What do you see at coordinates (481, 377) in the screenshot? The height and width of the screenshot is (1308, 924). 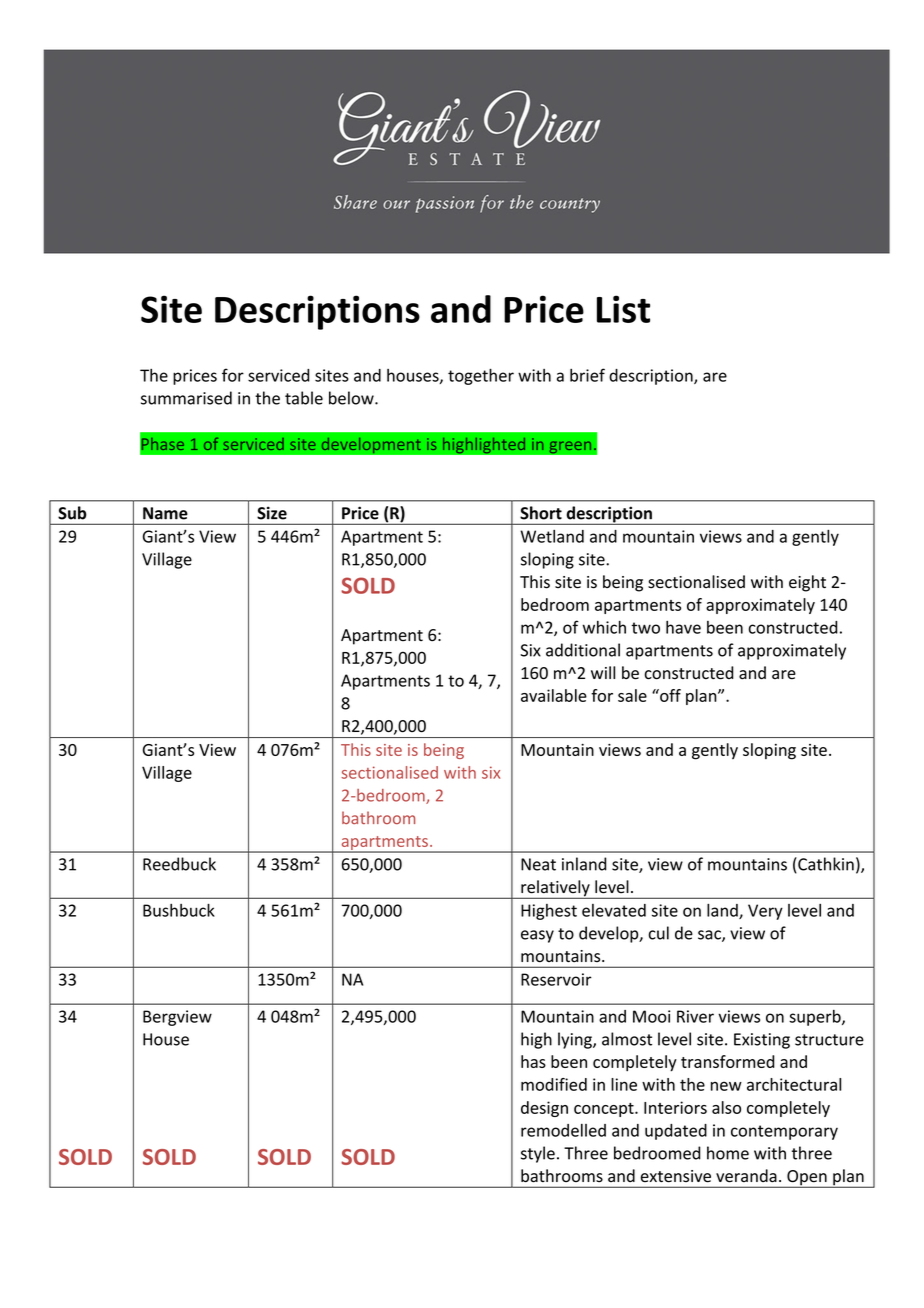 I see `together` at bounding box center [481, 377].
